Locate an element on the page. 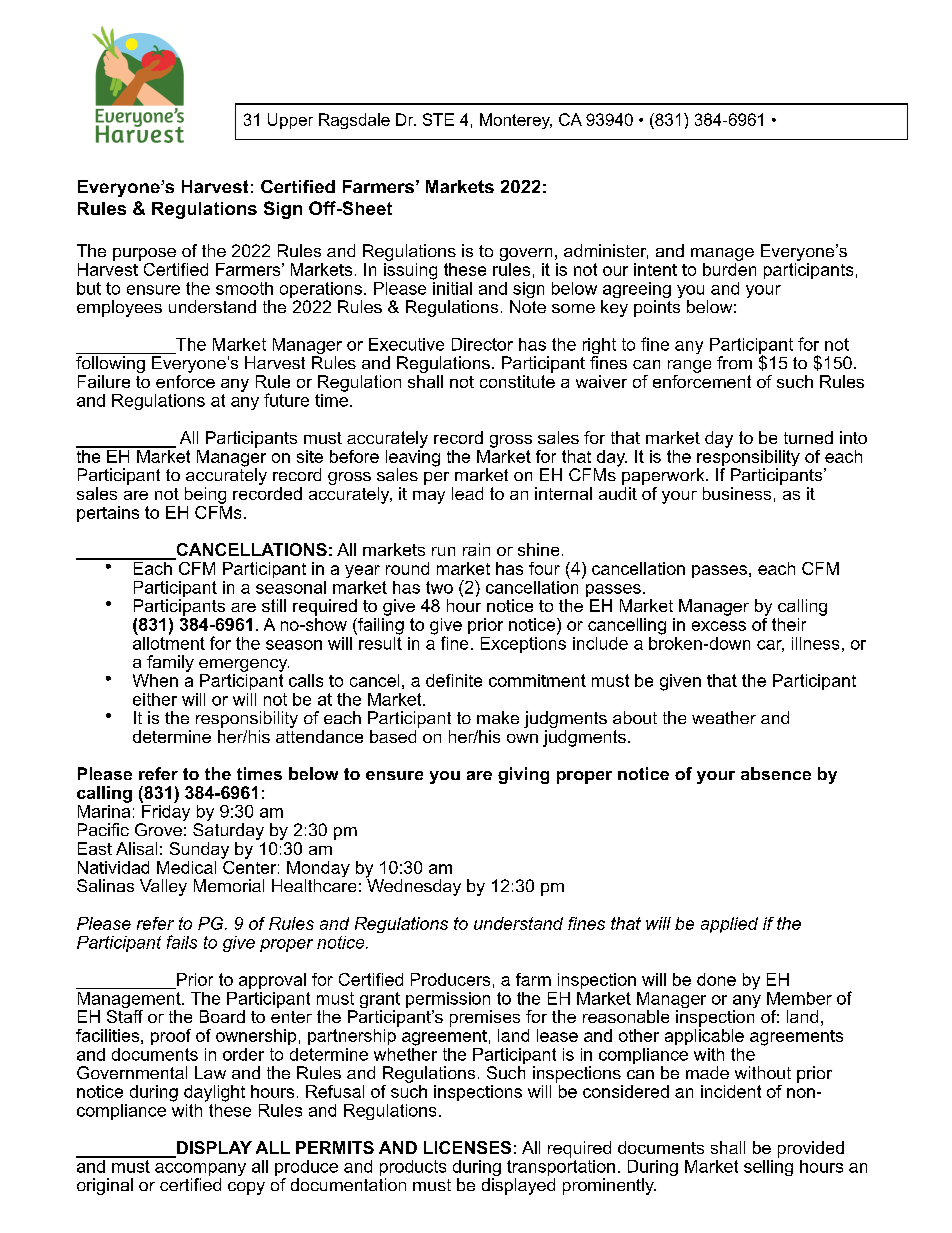 Image resolution: width=952 pixels, height=1233 pixels. lead is located at coordinates (467, 493).
